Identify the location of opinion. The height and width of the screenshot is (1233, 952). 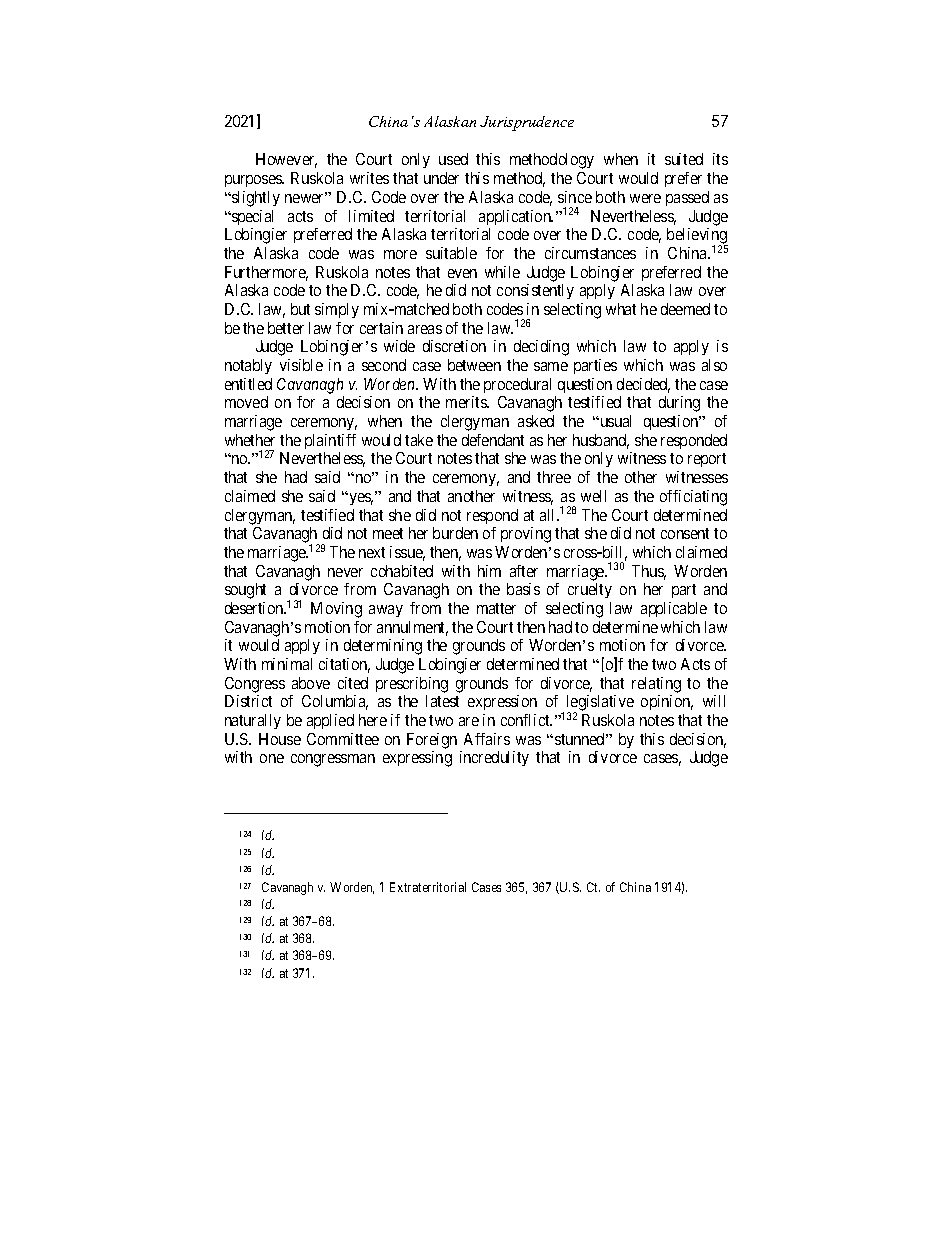
(667, 702).
